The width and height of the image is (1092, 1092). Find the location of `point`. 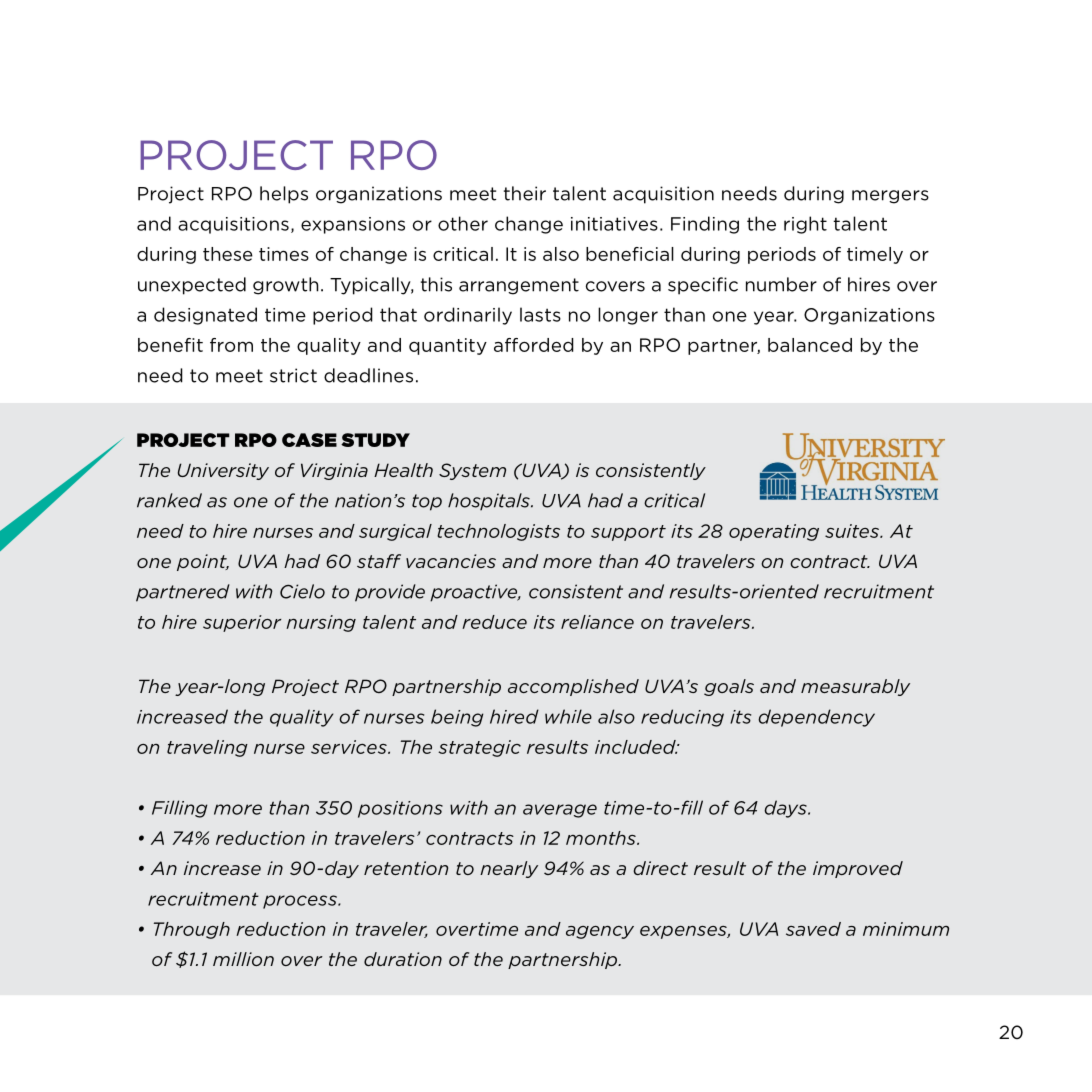

point is located at coordinates (203, 562).
